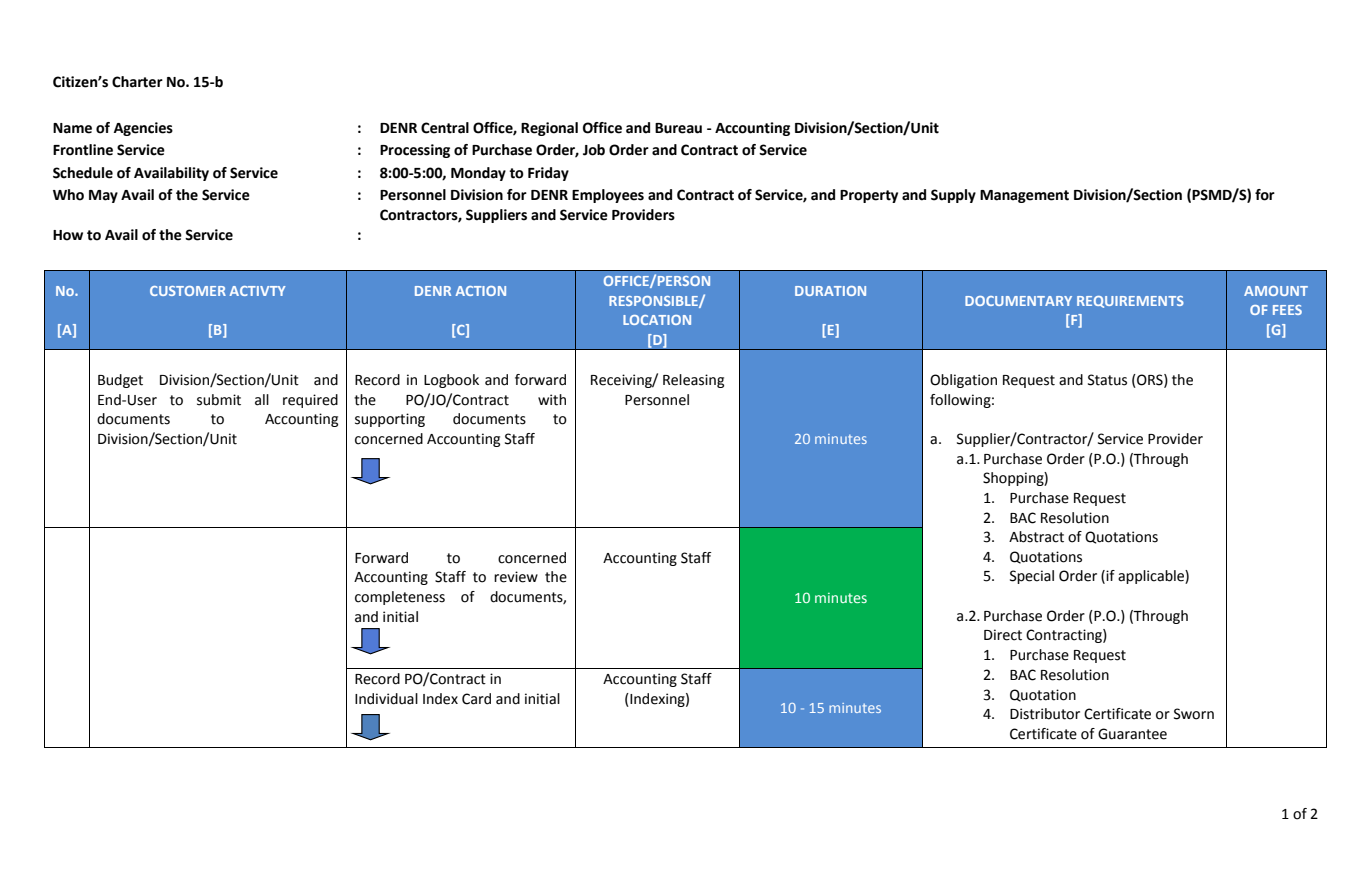 The height and width of the screenshot is (896, 1371). What do you see at coordinates (1107, 380) in the screenshot?
I see `Status` at bounding box center [1107, 380].
